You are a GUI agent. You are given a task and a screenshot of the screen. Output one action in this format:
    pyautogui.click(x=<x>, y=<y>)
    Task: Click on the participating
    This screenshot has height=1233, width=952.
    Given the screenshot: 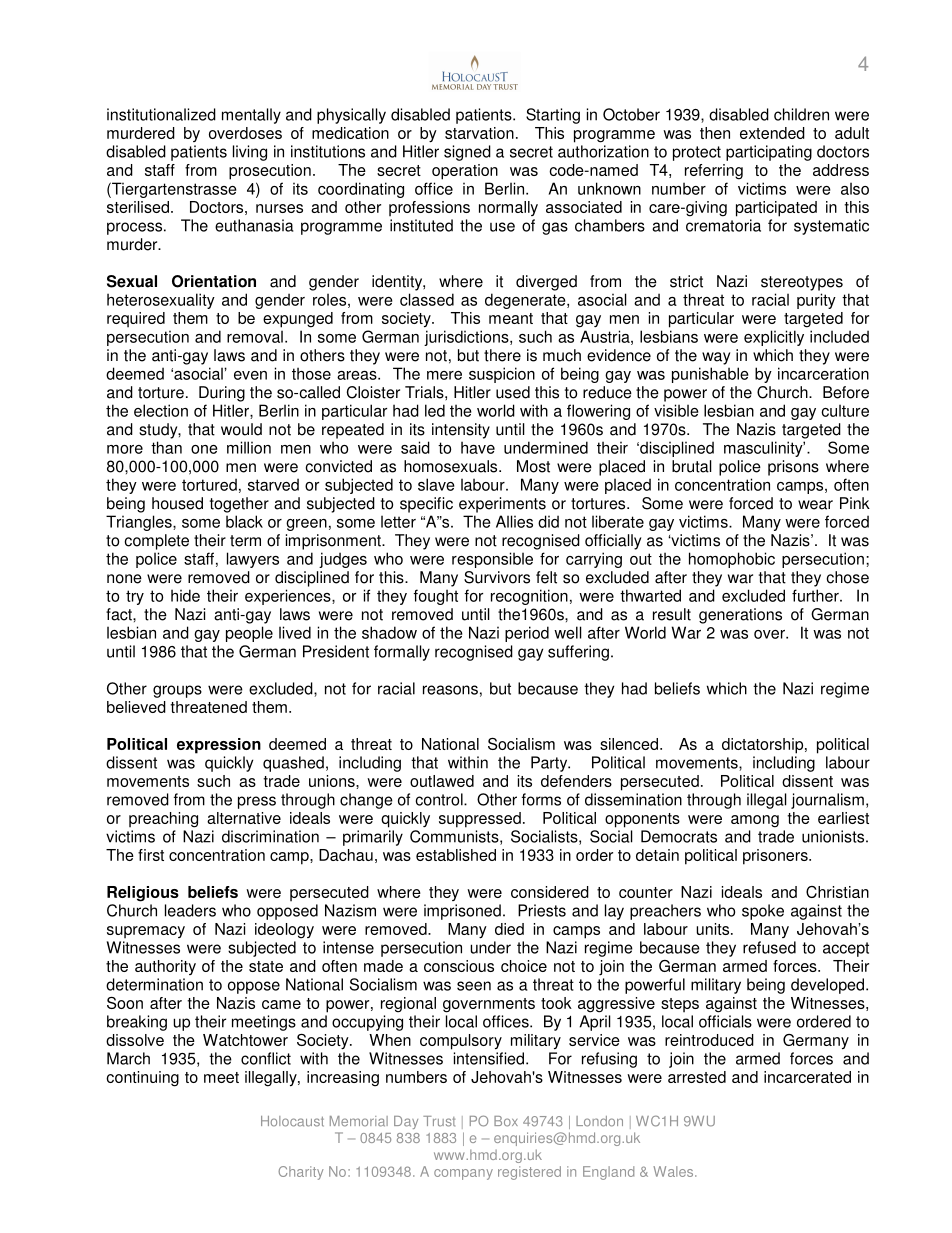 What is the action you would take?
    pyautogui.click(x=769, y=153)
